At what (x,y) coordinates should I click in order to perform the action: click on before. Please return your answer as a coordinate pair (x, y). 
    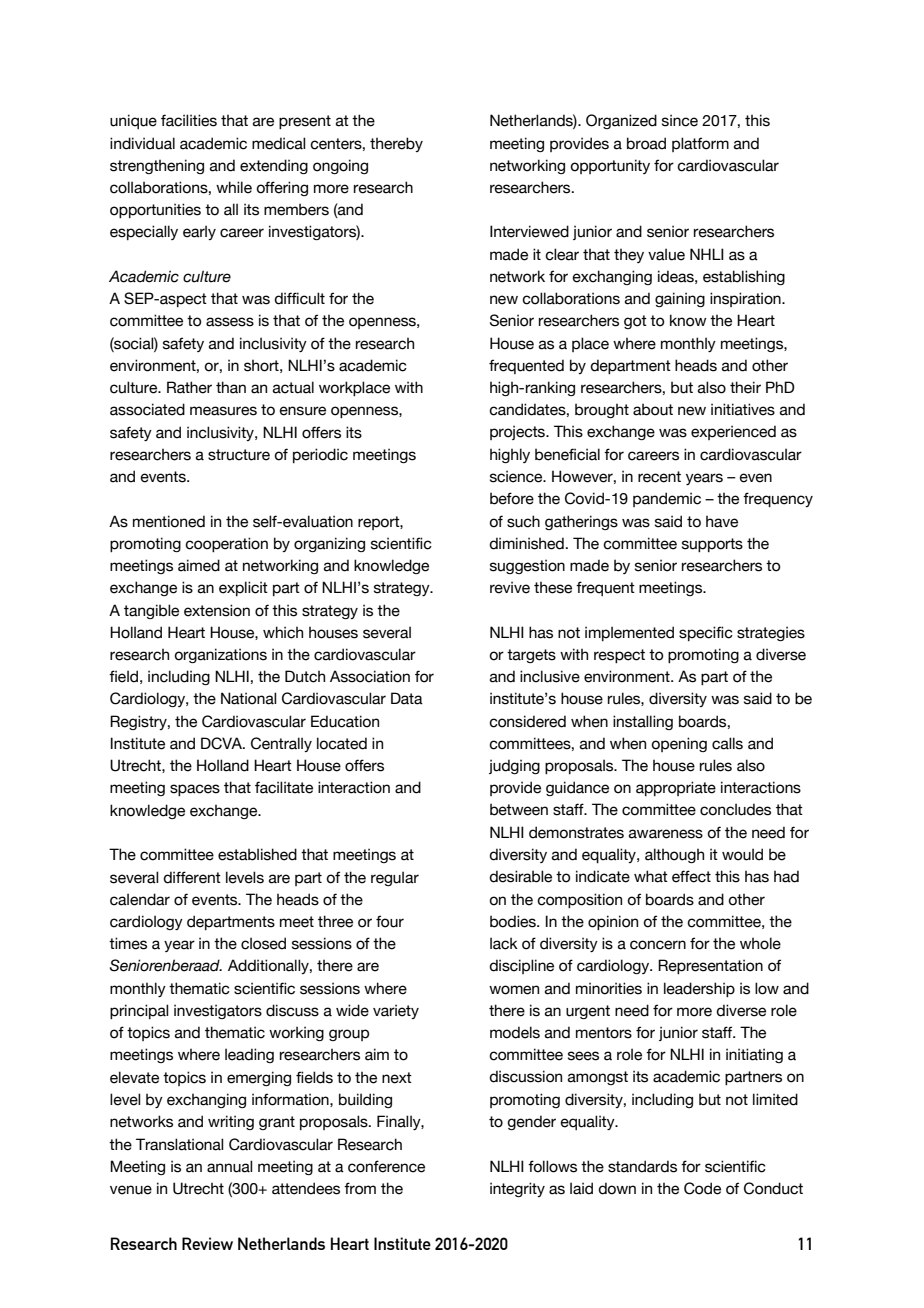
    Looking at the image, I should click on (512, 498).
